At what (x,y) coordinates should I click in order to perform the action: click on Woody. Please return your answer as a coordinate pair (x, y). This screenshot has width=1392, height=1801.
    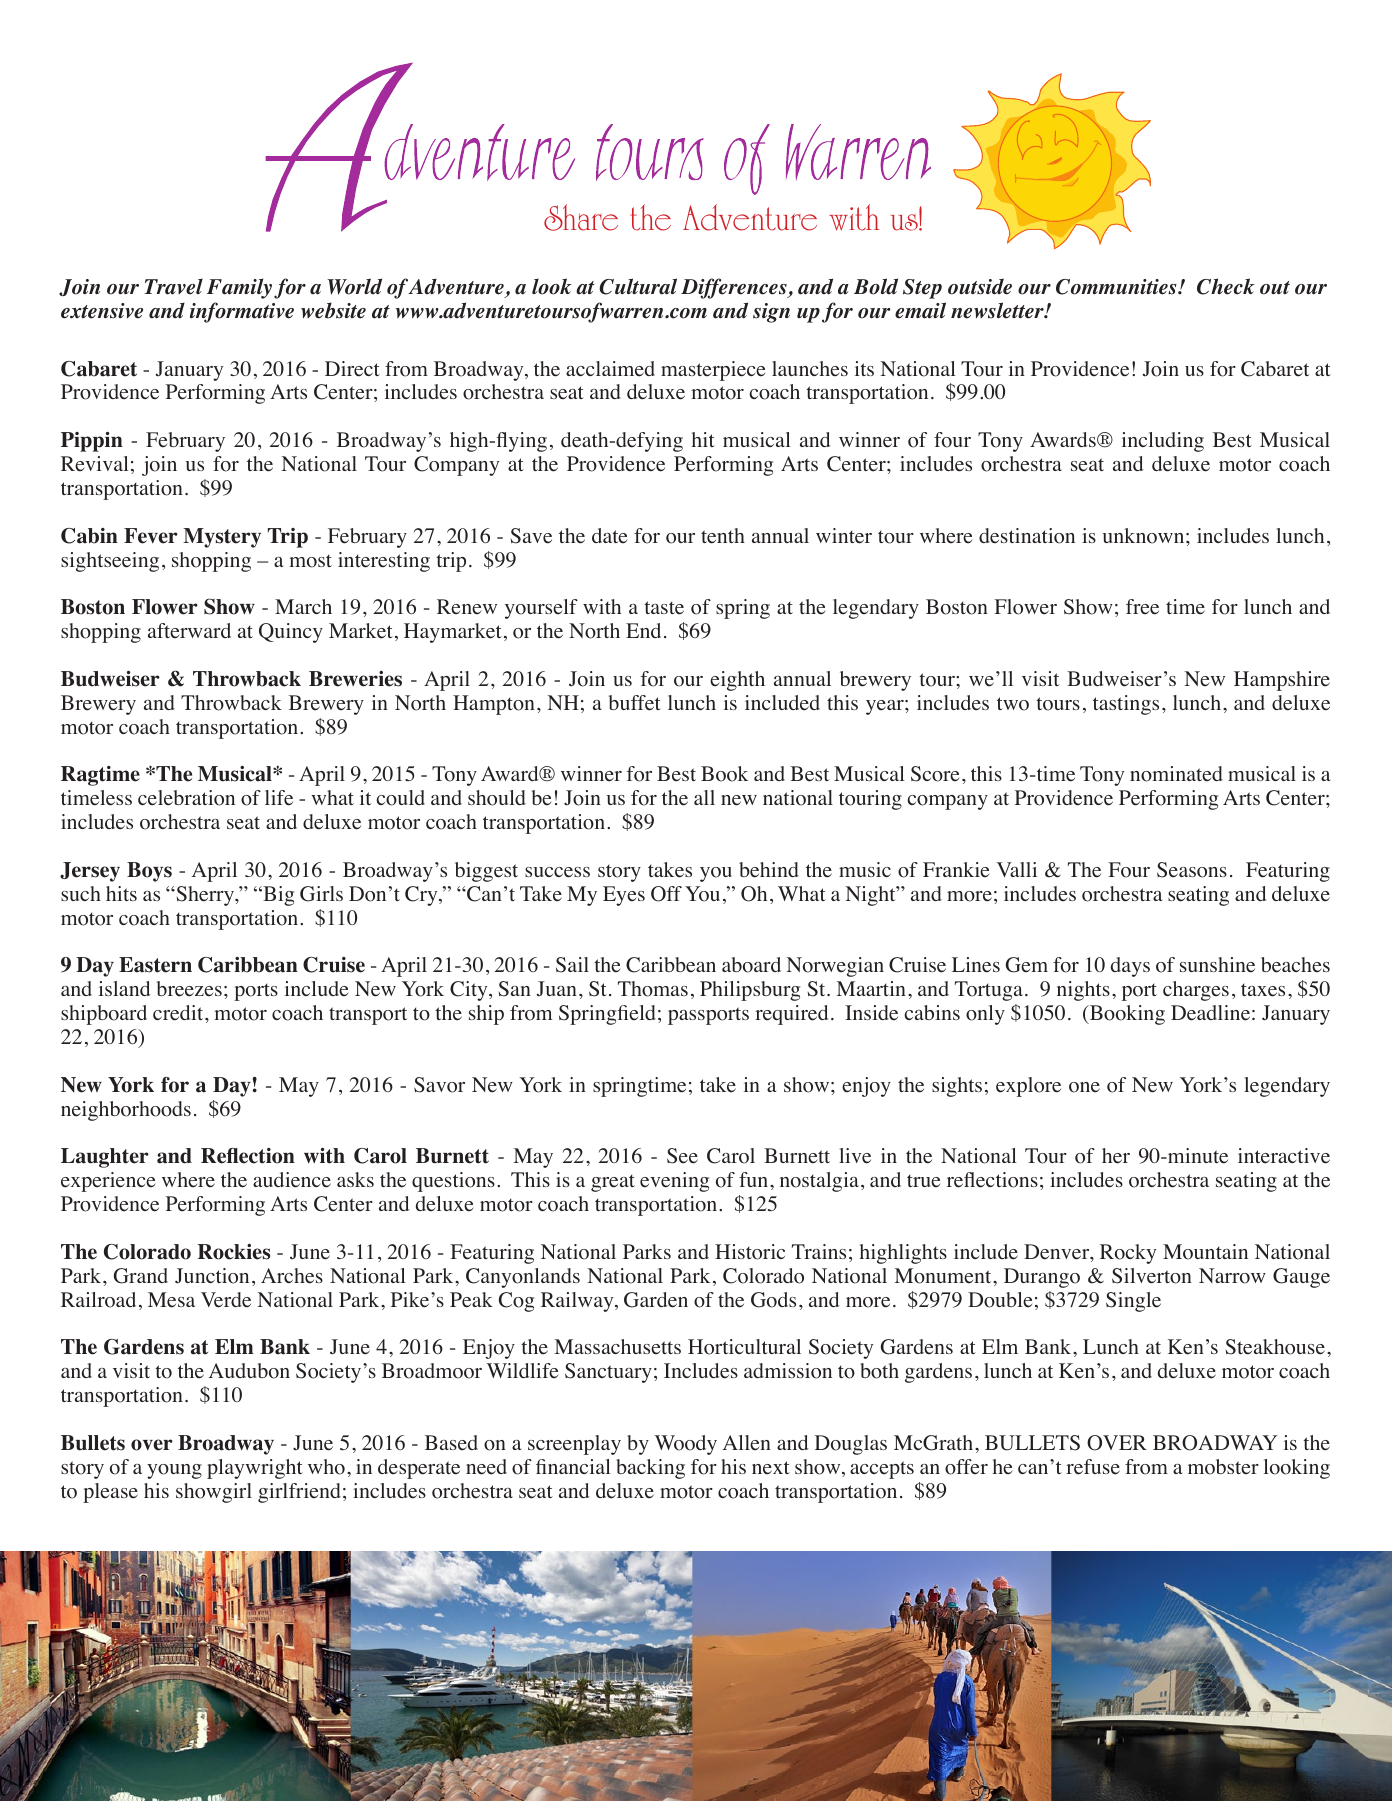
    Looking at the image, I should click on (686, 1445).
